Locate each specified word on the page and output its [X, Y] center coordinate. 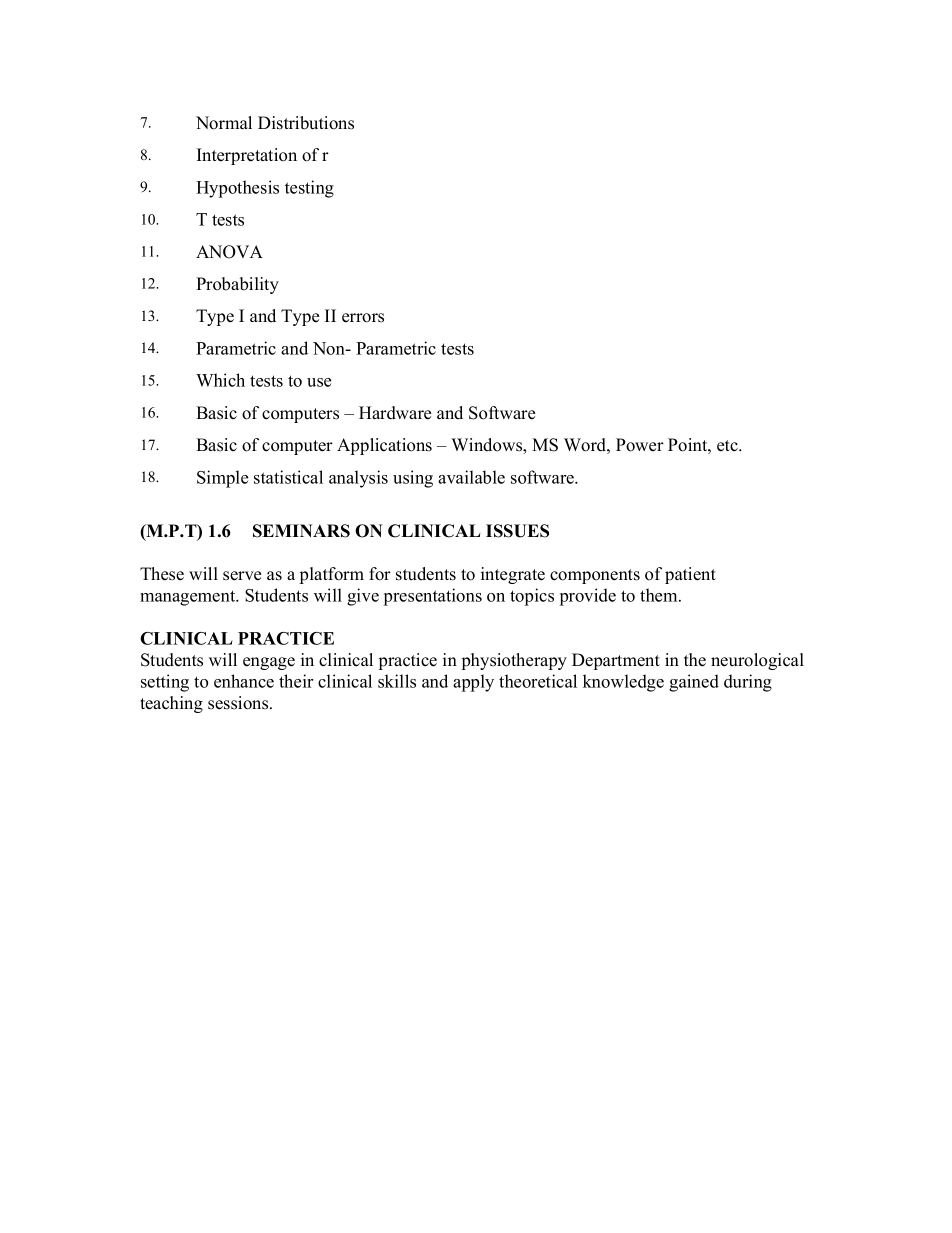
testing [309, 189]
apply [473, 683]
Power [640, 445]
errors [363, 318]
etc [728, 446]
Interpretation [247, 156]
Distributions [306, 123]
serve [242, 576]
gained [694, 683]
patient [690, 575]
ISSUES [517, 531]
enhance [244, 681]
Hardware [395, 413]
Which [220, 380]
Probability [237, 285]
